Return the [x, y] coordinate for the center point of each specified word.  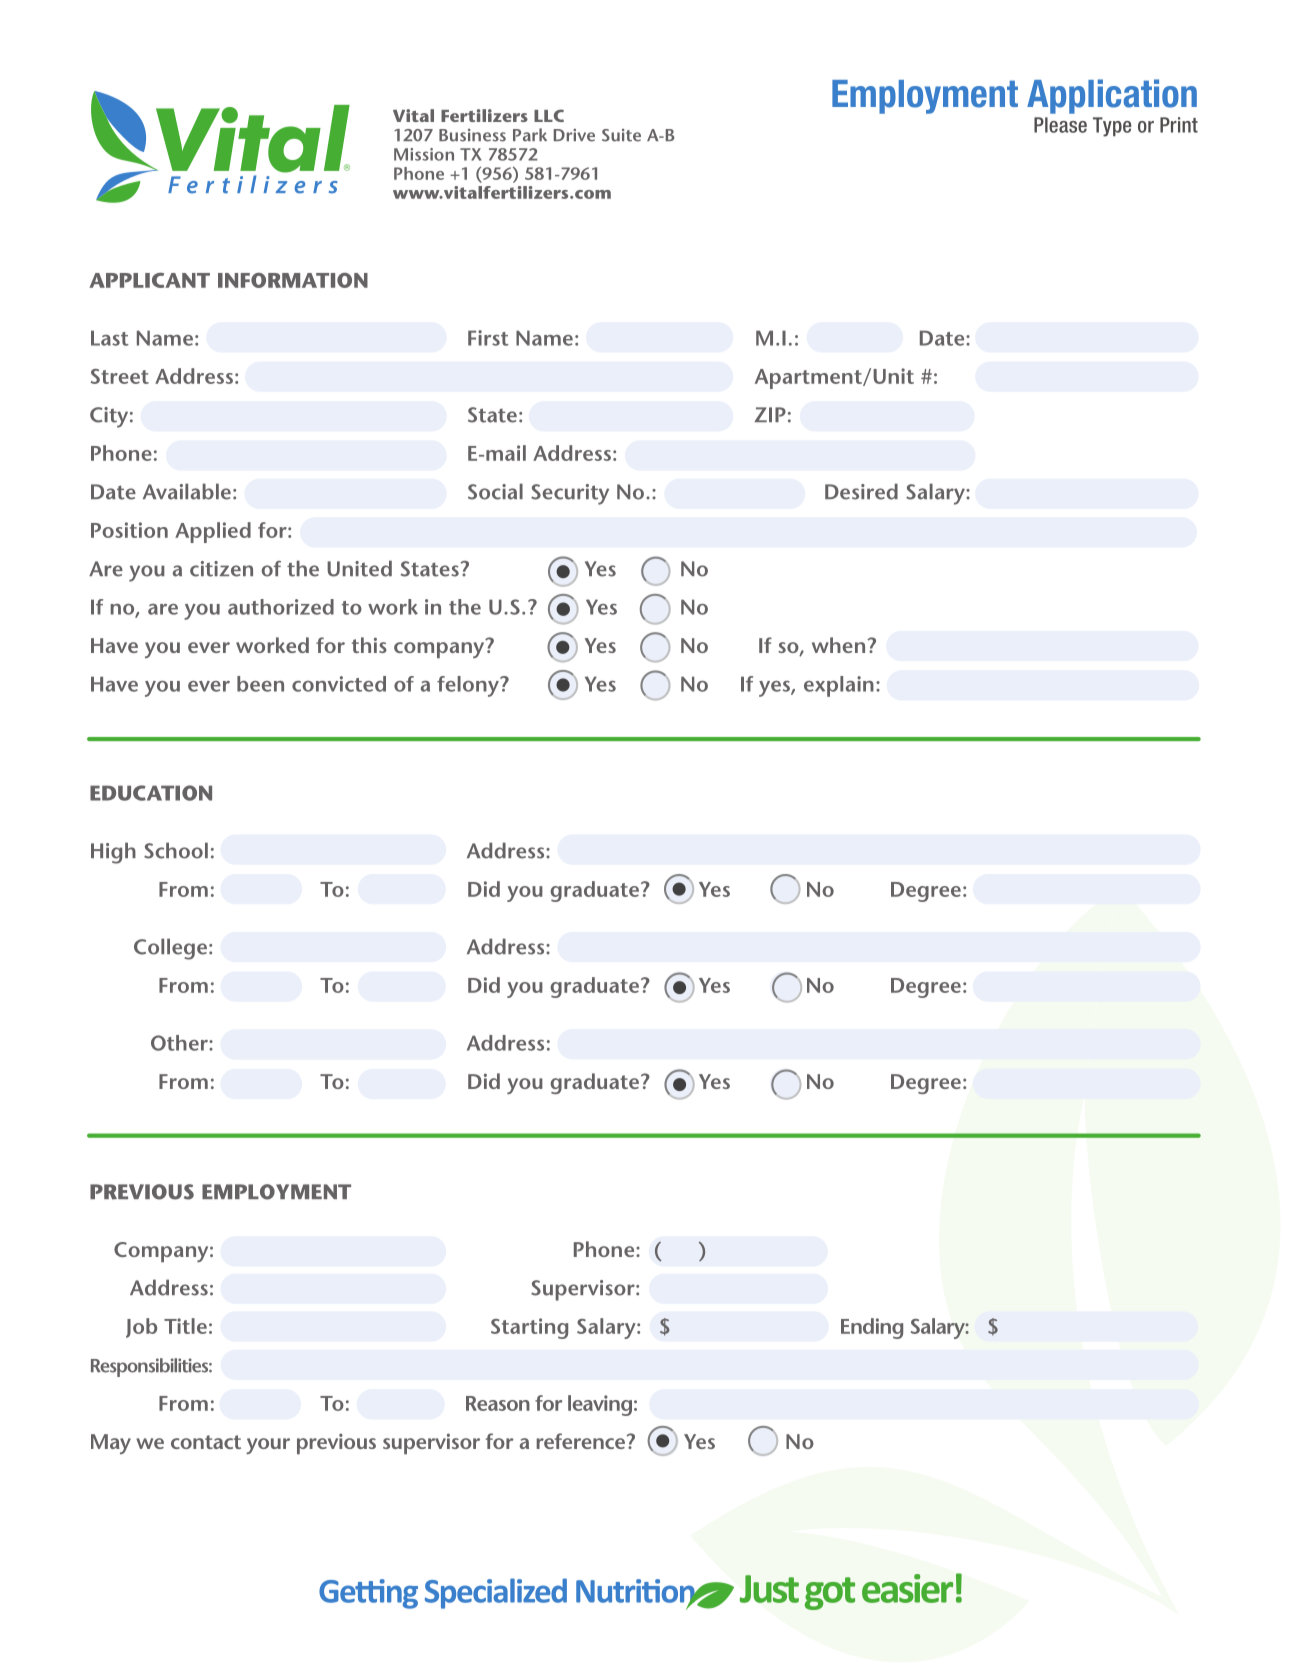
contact [206, 1442]
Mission [424, 154]
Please [1060, 125]
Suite [621, 135]
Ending [872, 1328]
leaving [600, 1405]
